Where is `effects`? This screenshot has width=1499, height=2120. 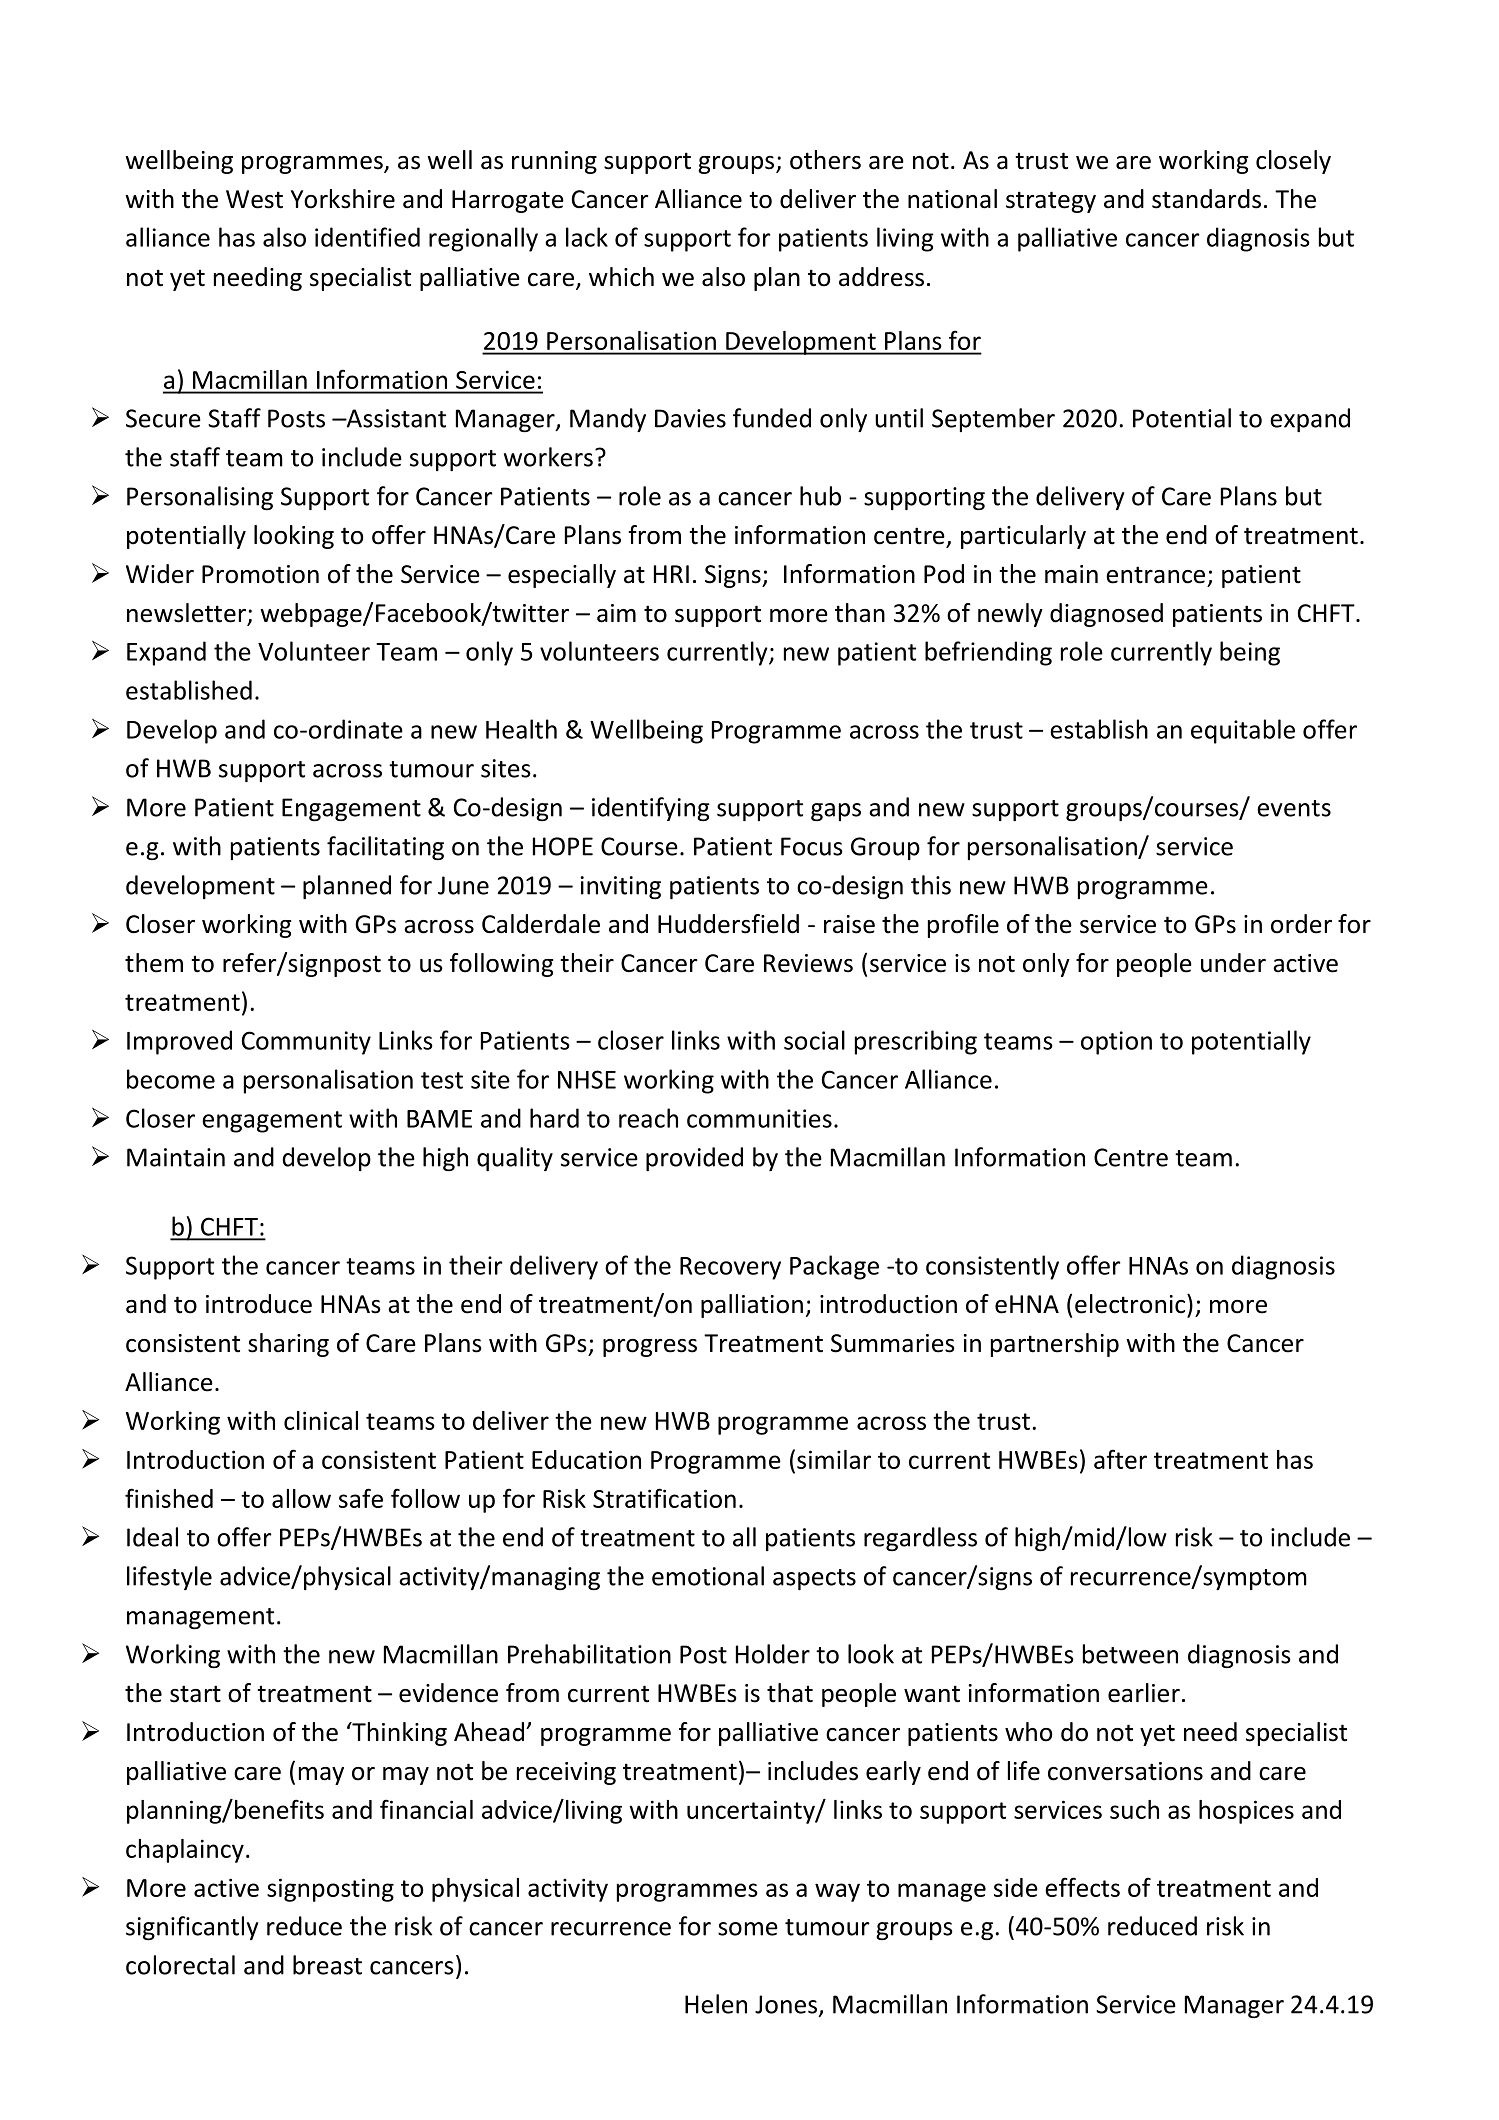 effects is located at coordinates (1082, 1887).
